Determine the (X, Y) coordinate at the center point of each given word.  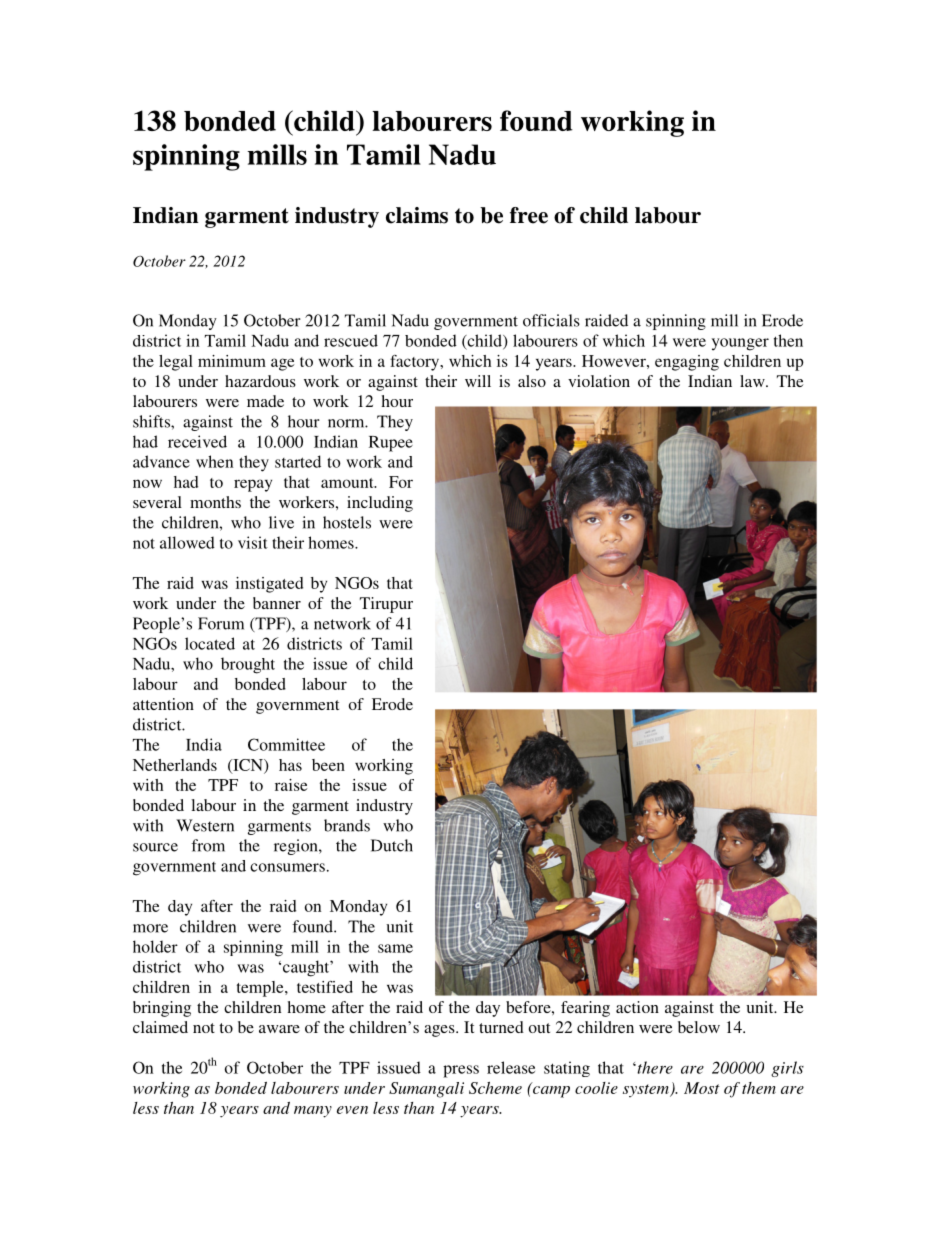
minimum (232, 361)
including (380, 504)
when (214, 461)
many (313, 1112)
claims (417, 215)
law (753, 381)
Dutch (392, 845)
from (208, 845)
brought (248, 665)
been (328, 765)
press (461, 1071)
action (637, 1007)
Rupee (391, 444)
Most (702, 1088)
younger (740, 344)
